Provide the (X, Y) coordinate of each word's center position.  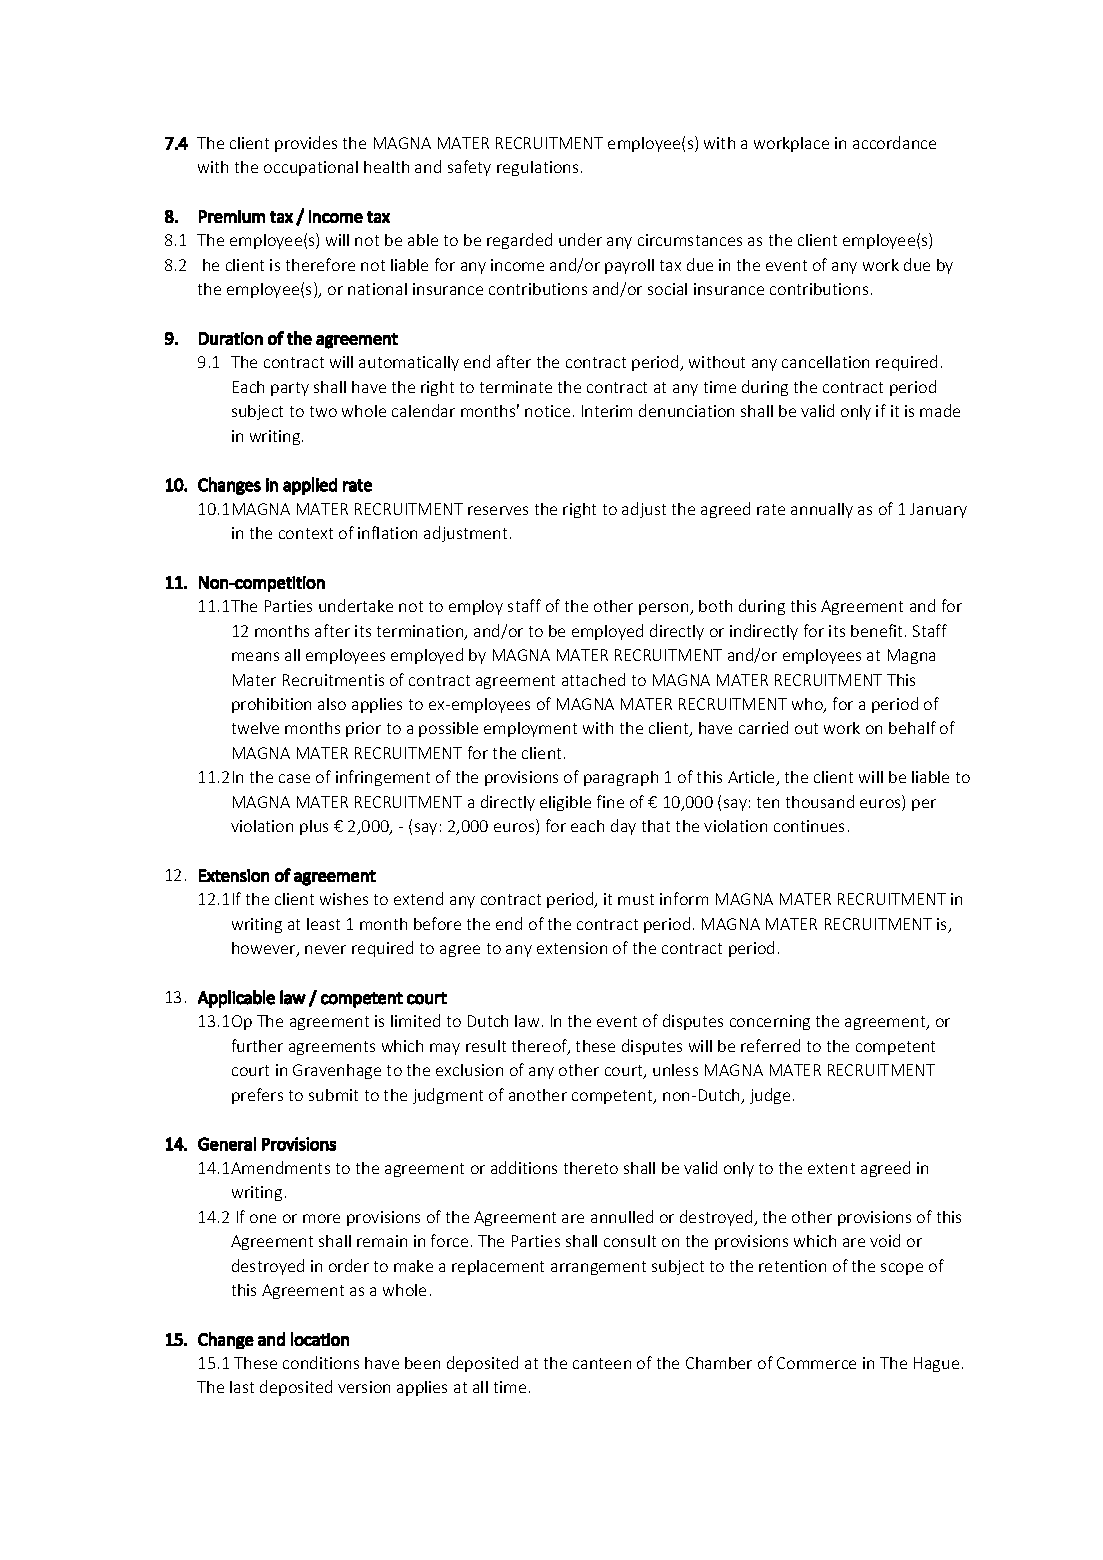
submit (333, 1095)
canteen (602, 1363)
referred (770, 1045)
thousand (820, 801)
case (294, 778)
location (320, 1339)
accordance (894, 142)
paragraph (621, 778)
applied (310, 486)
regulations (537, 168)
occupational (311, 168)
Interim (607, 411)
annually (822, 510)
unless (675, 1070)
